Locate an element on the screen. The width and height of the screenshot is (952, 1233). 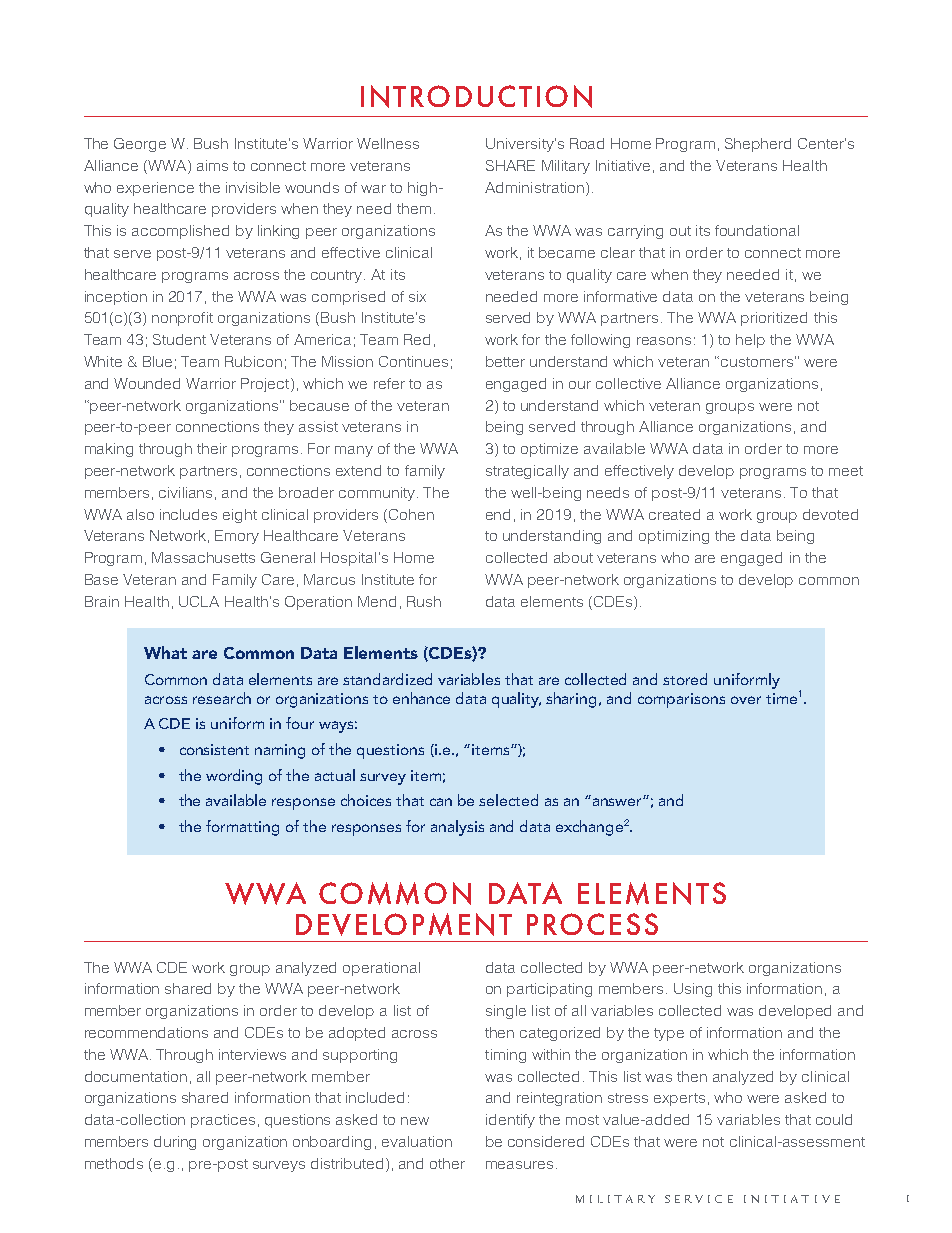
over is located at coordinates (746, 700).
